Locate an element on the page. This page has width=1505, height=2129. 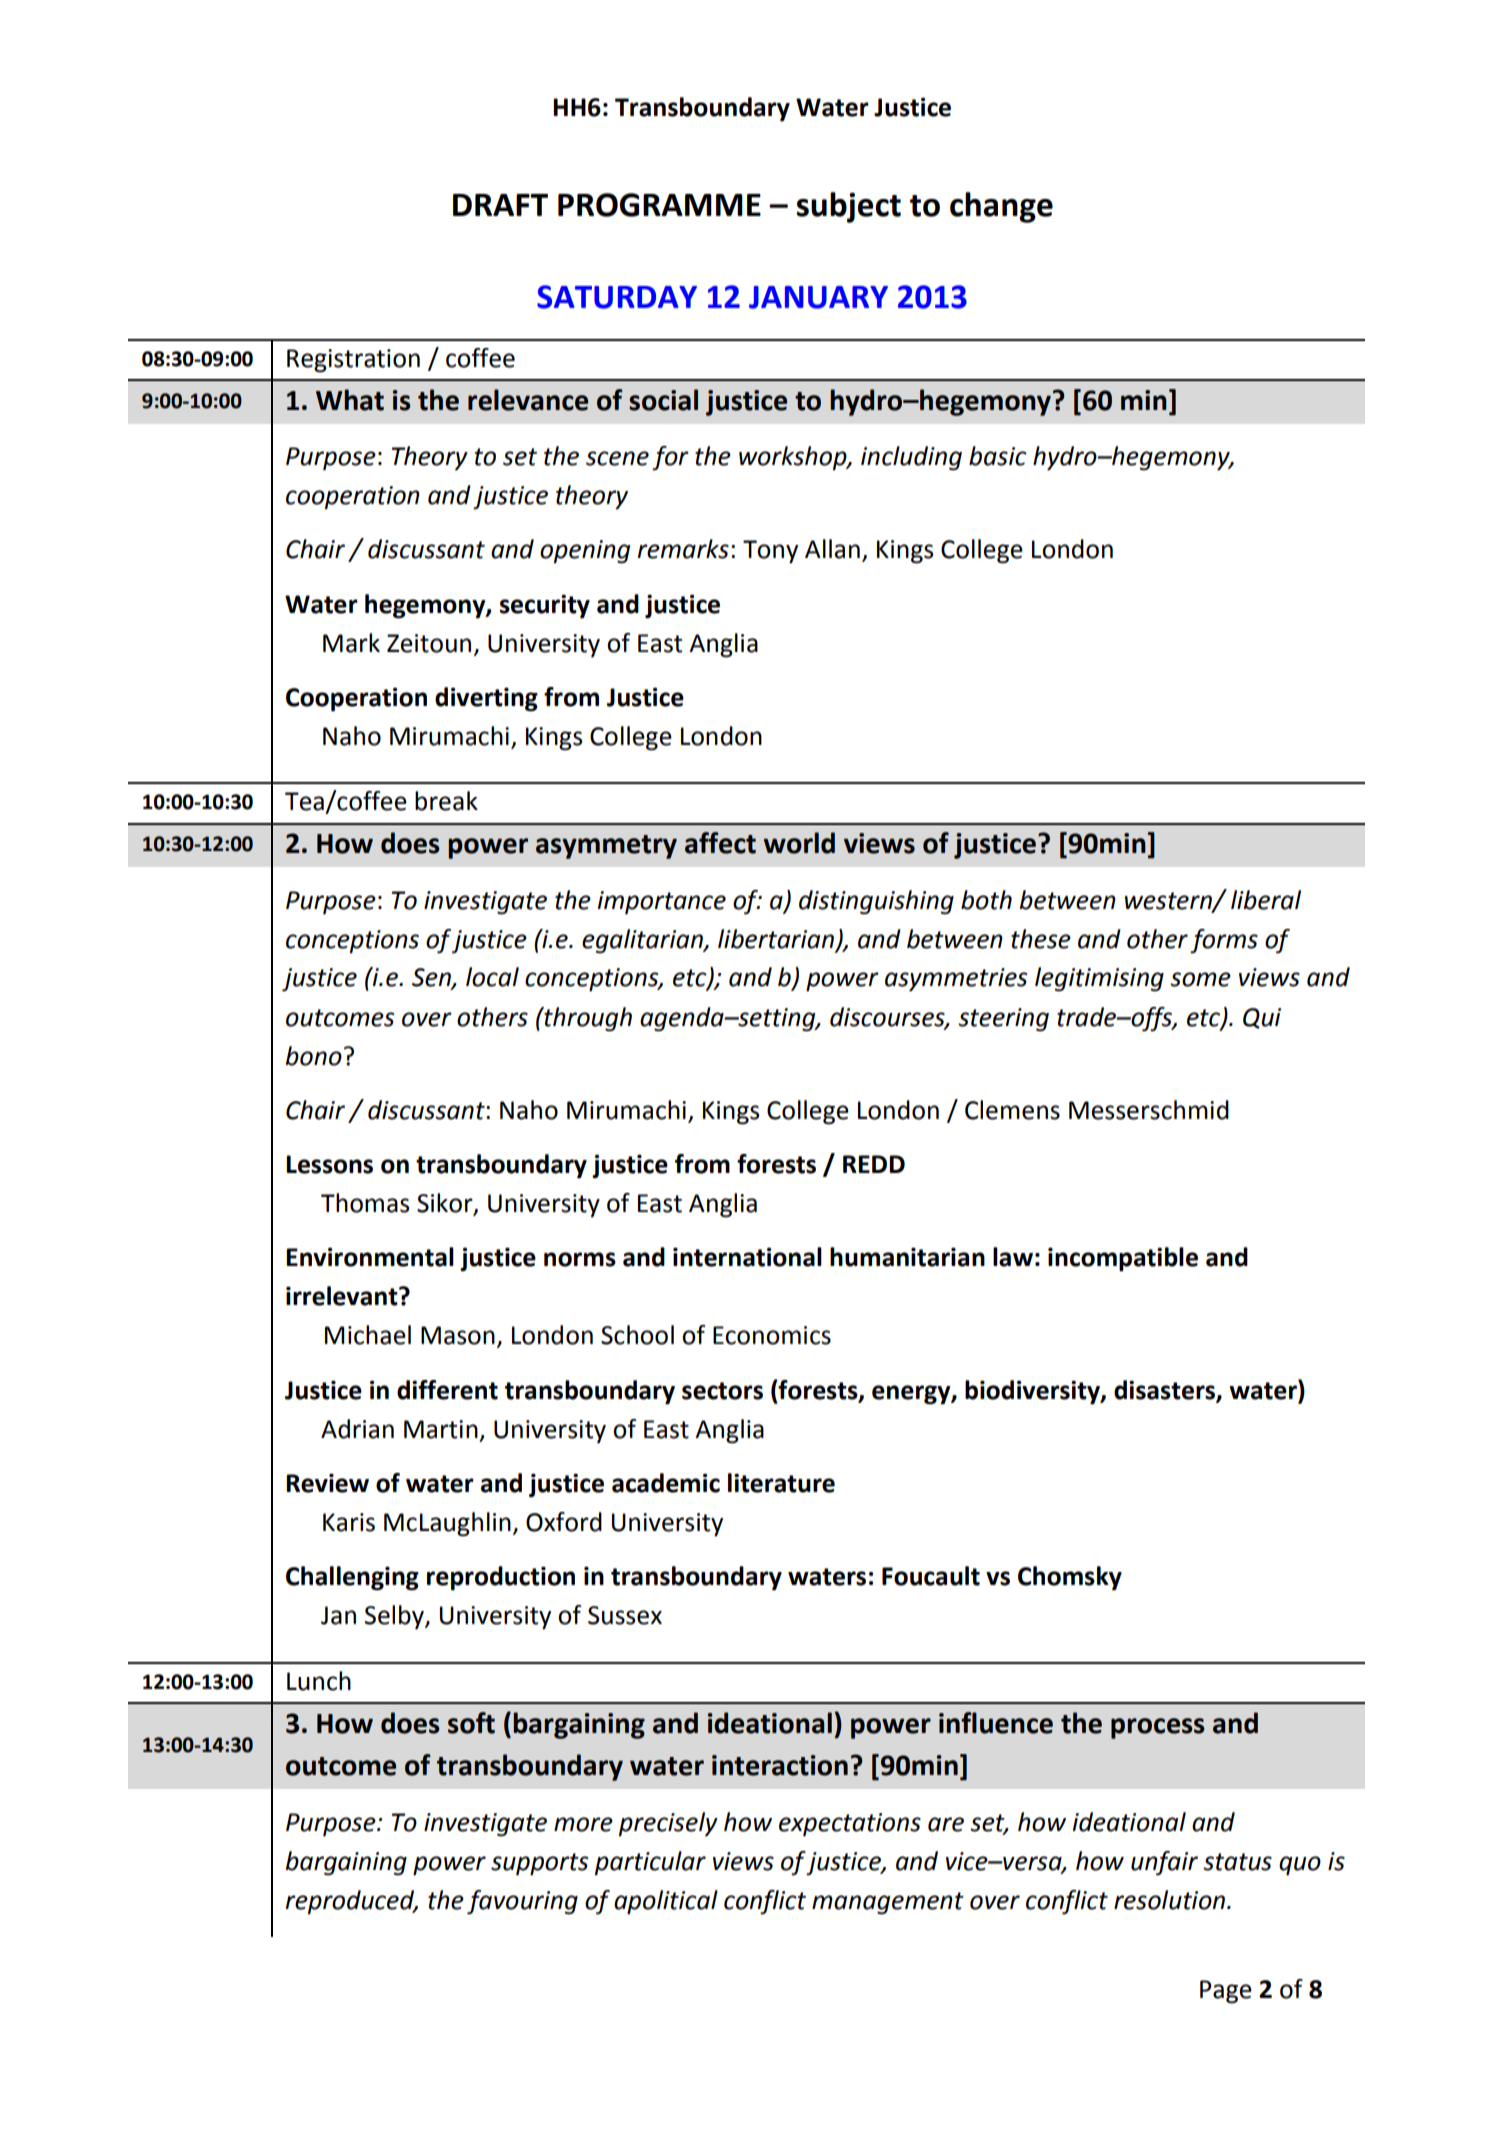
break is located at coordinates (446, 801).
